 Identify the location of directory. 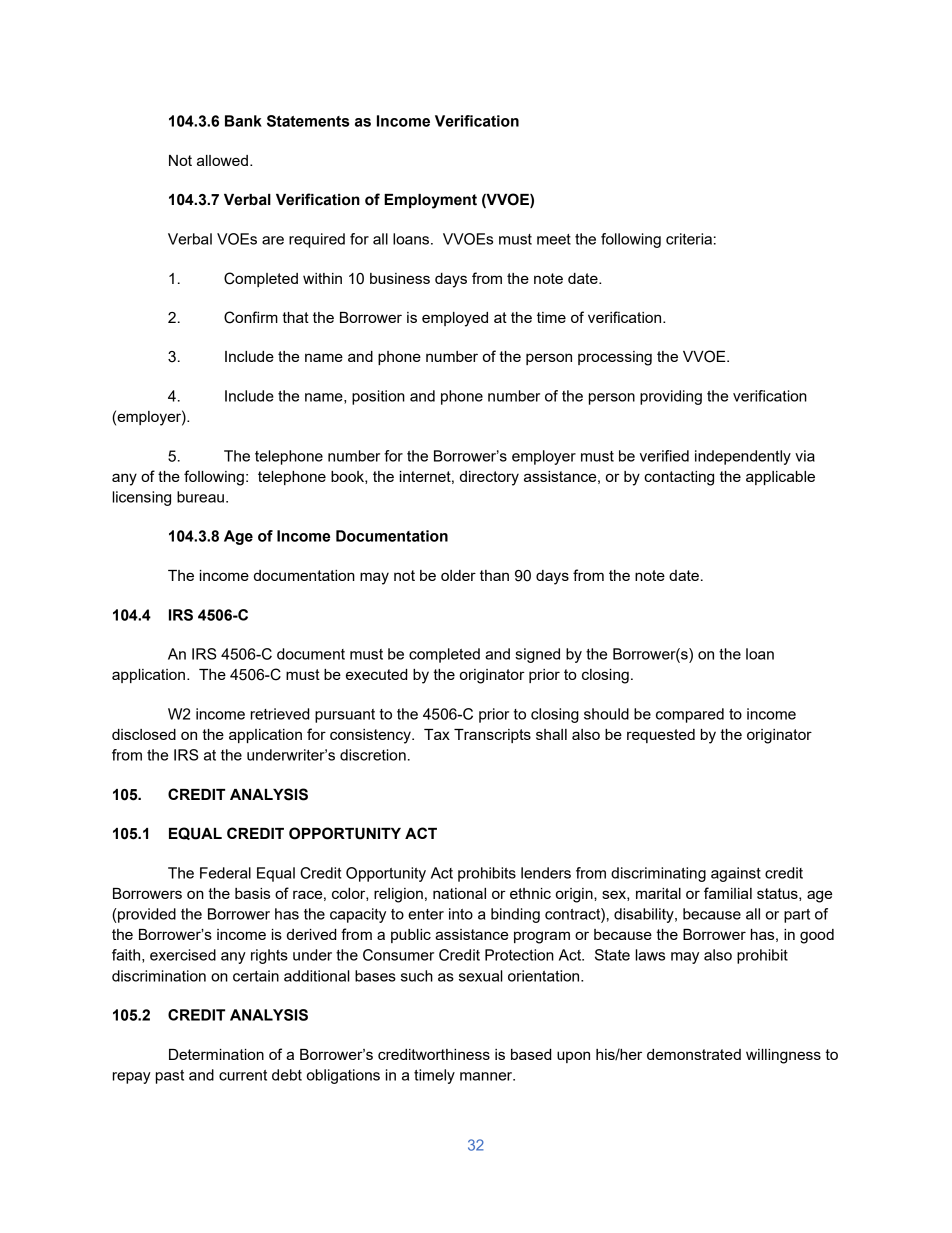
(489, 478).
